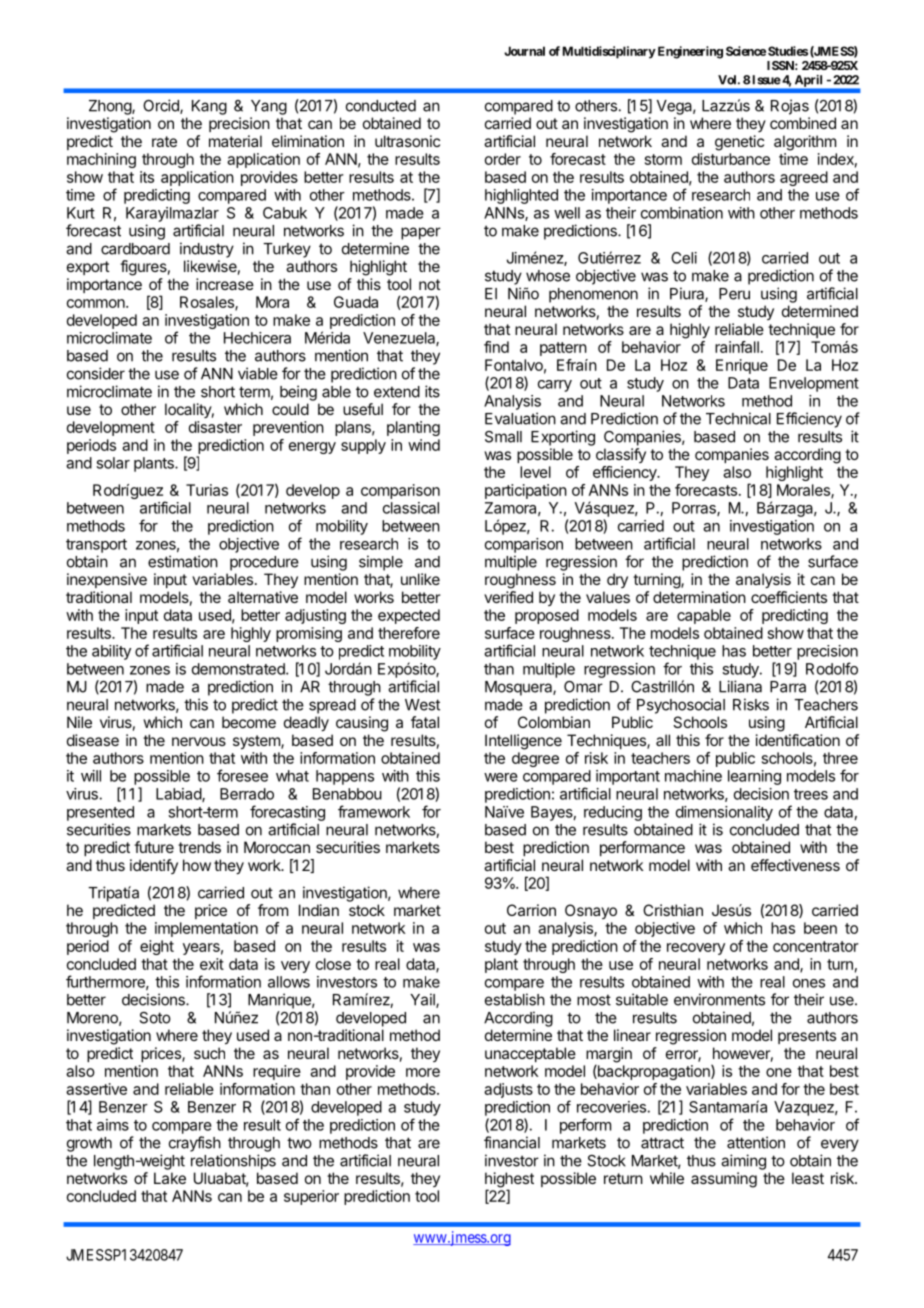  Describe the element at coordinates (524, 51) in the screenshot. I see `Journal` at that location.
